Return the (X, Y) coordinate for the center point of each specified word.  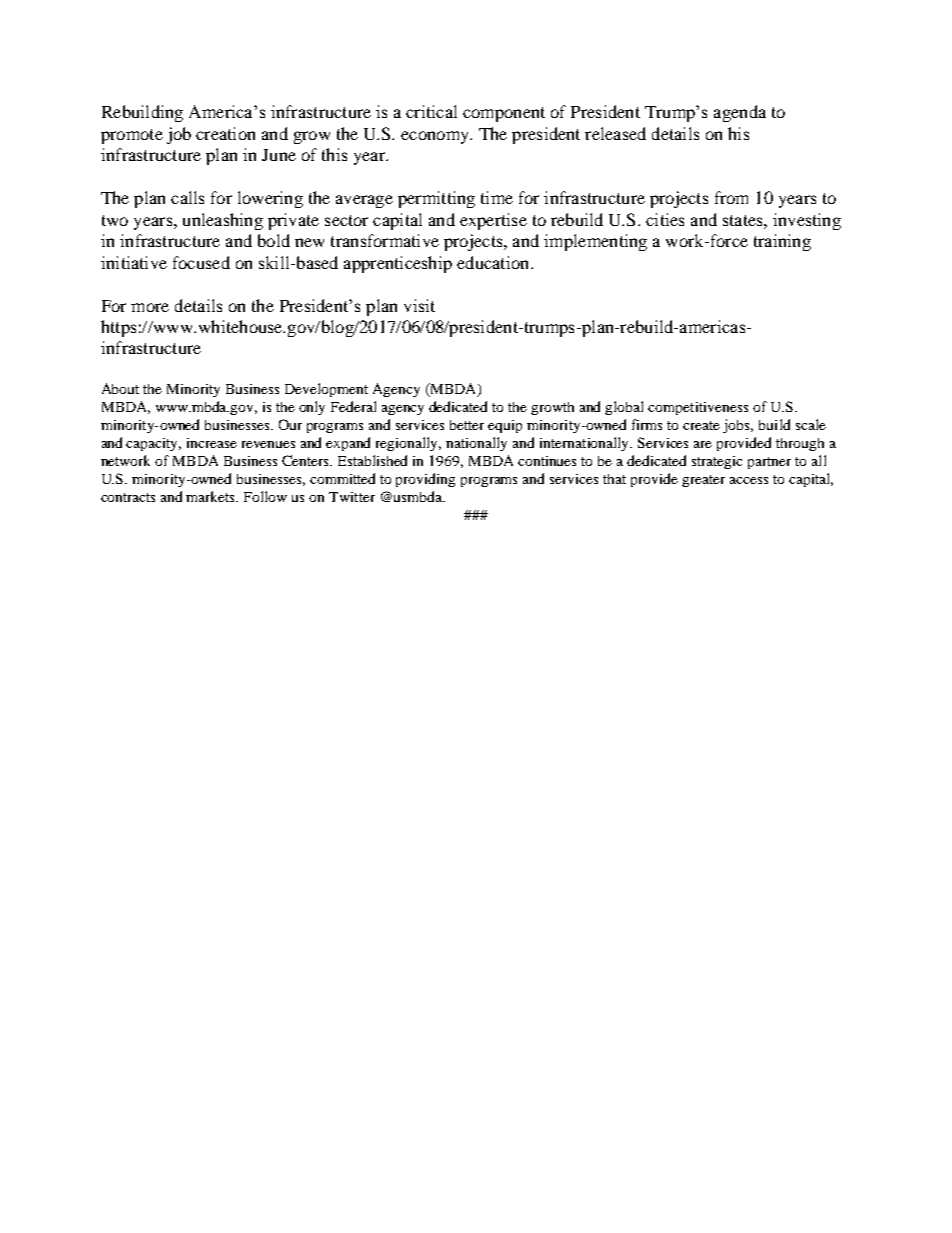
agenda (740, 113)
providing (425, 480)
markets (212, 496)
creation (225, 133)
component (504, 114)
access (749, 480)
